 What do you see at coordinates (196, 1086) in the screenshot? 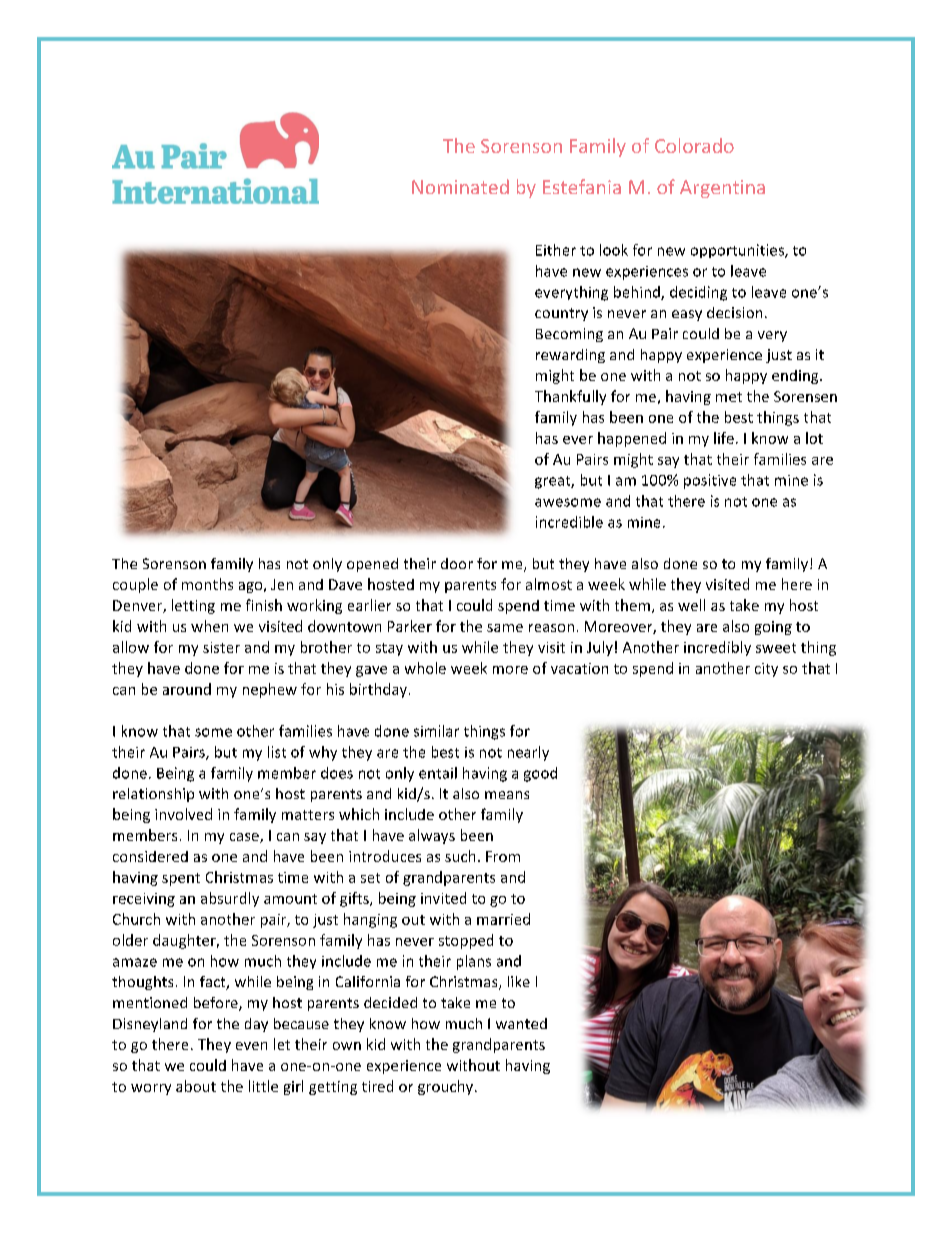
I see `about` at bounding box center [196, 1086].
